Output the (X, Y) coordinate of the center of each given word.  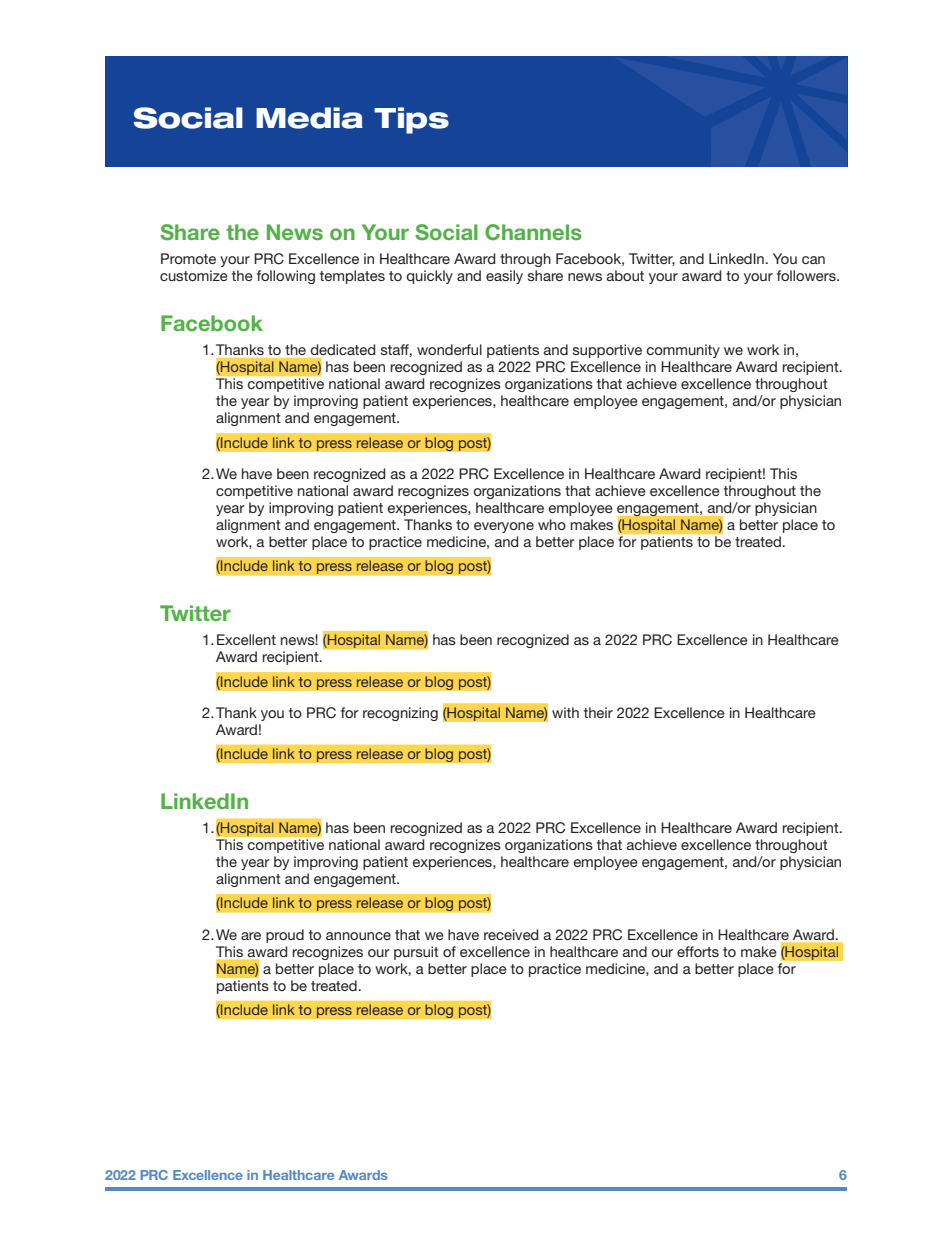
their (598, 712)
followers (807, 275)
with (565, 712)
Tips (411, 120)
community (683, 351)
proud (285, 936)
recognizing (400, 714)
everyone (504, 527)
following (286, 277)
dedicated (343, 349)
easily (504, 277)
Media (309, 118)
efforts (698, 951)
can (813, 260)
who (552, 524)
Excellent (246, 639)
